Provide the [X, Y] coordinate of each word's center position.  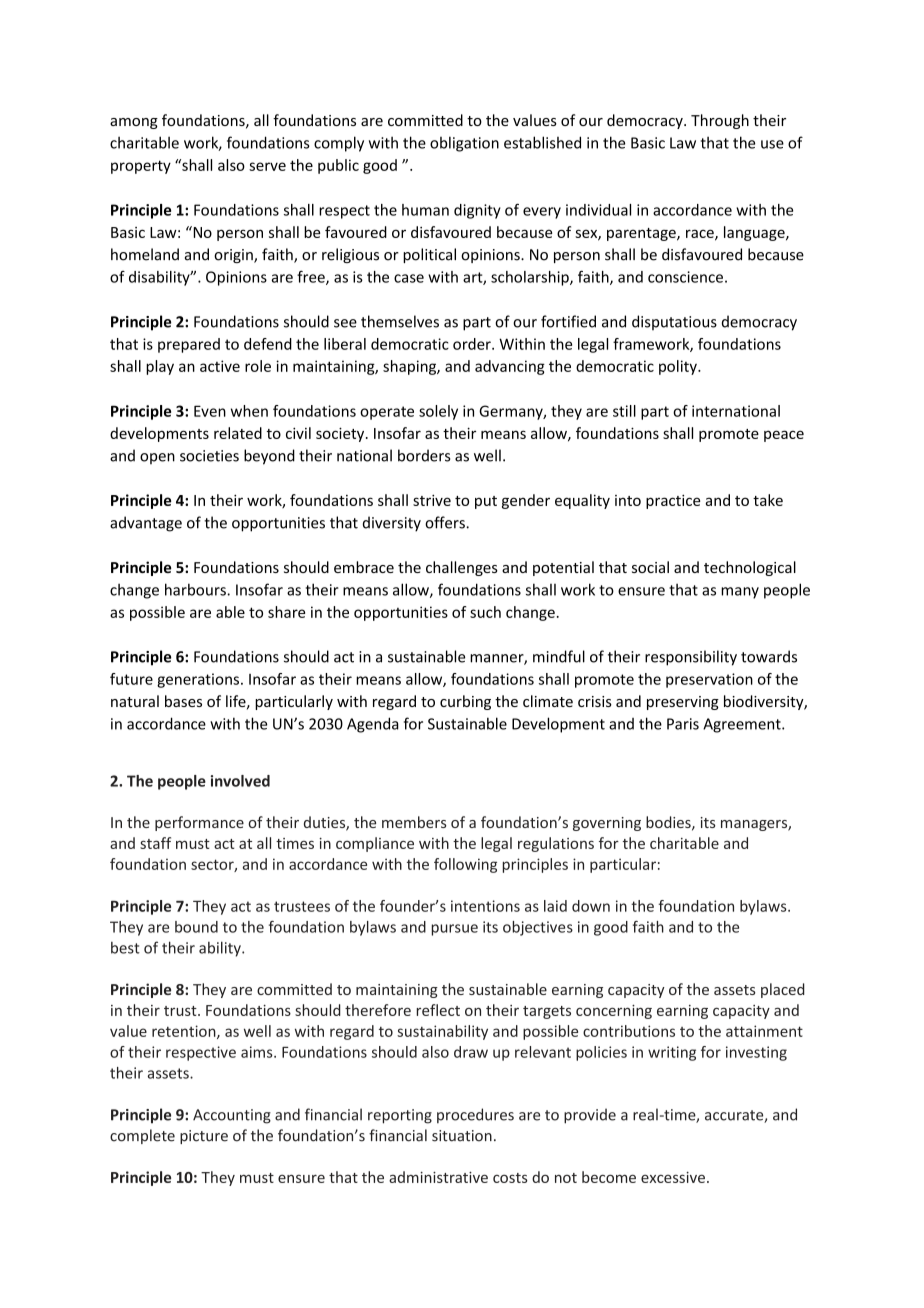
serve [267, 166]
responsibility [691, 658]
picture [204, 1137]
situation [462, 1136]
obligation [464, 144]
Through [720, 121]
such [485, 612]
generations [199, 680]
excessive [673, 1177]
